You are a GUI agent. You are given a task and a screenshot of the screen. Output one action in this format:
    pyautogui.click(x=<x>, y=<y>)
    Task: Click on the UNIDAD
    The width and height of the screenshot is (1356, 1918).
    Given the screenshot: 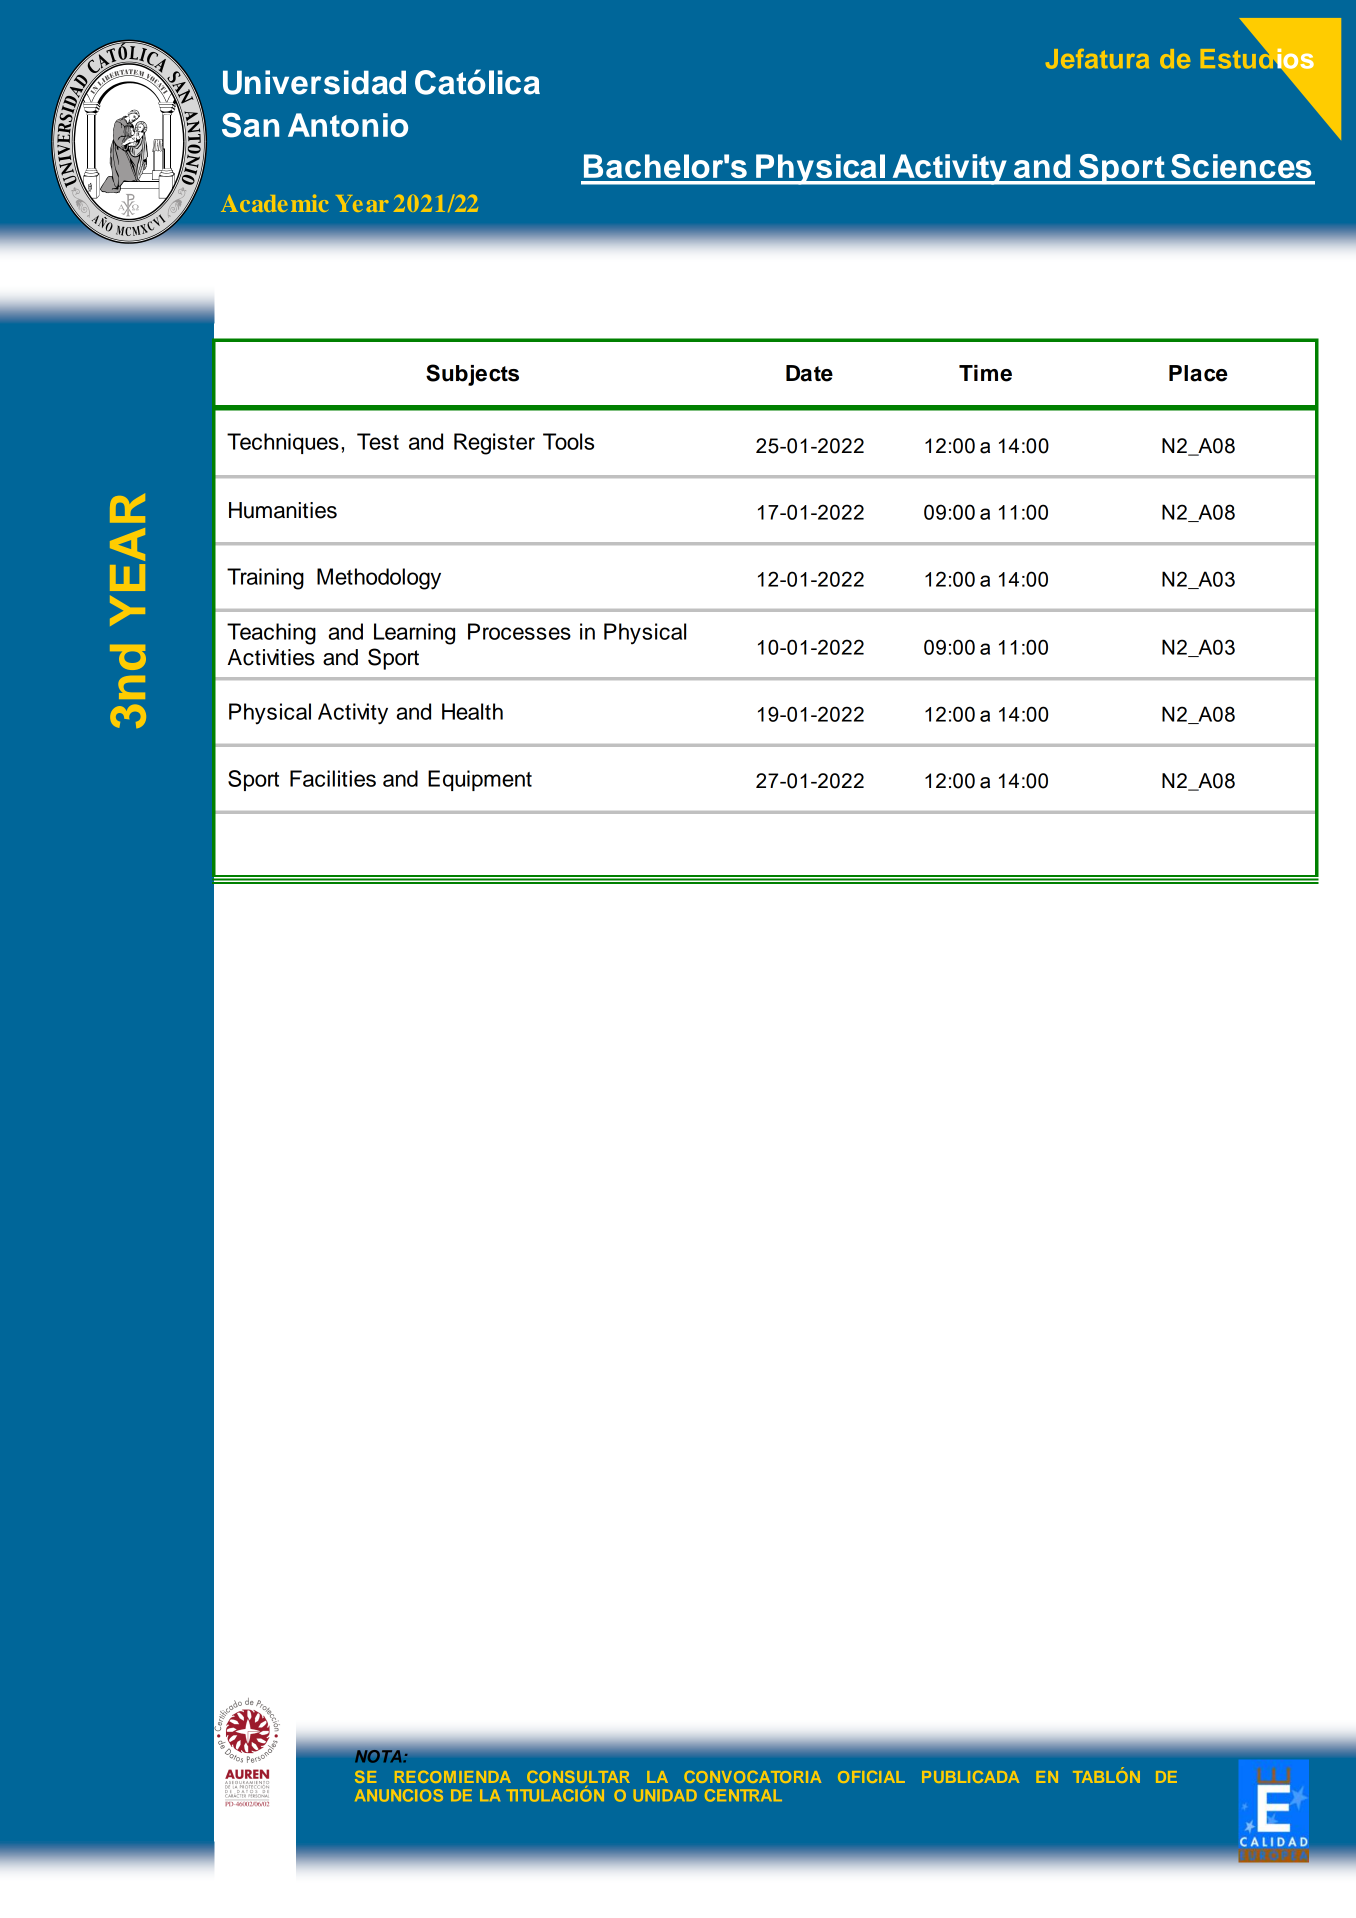 What is the action you would take?
    pyautogui.click(x=665, y=1795)
